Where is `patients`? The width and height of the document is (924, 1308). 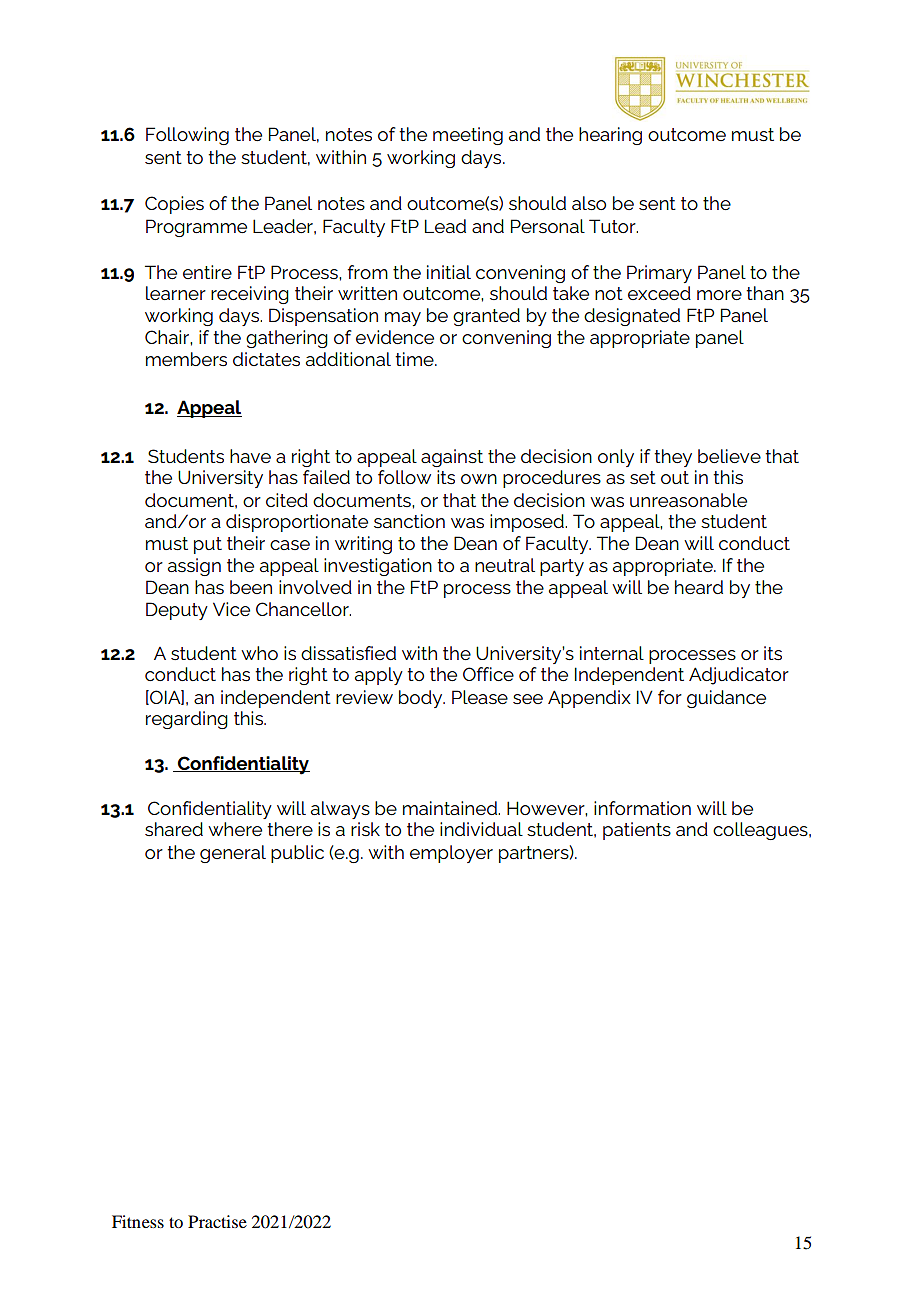
patients is located at coordinates (637, 831).
